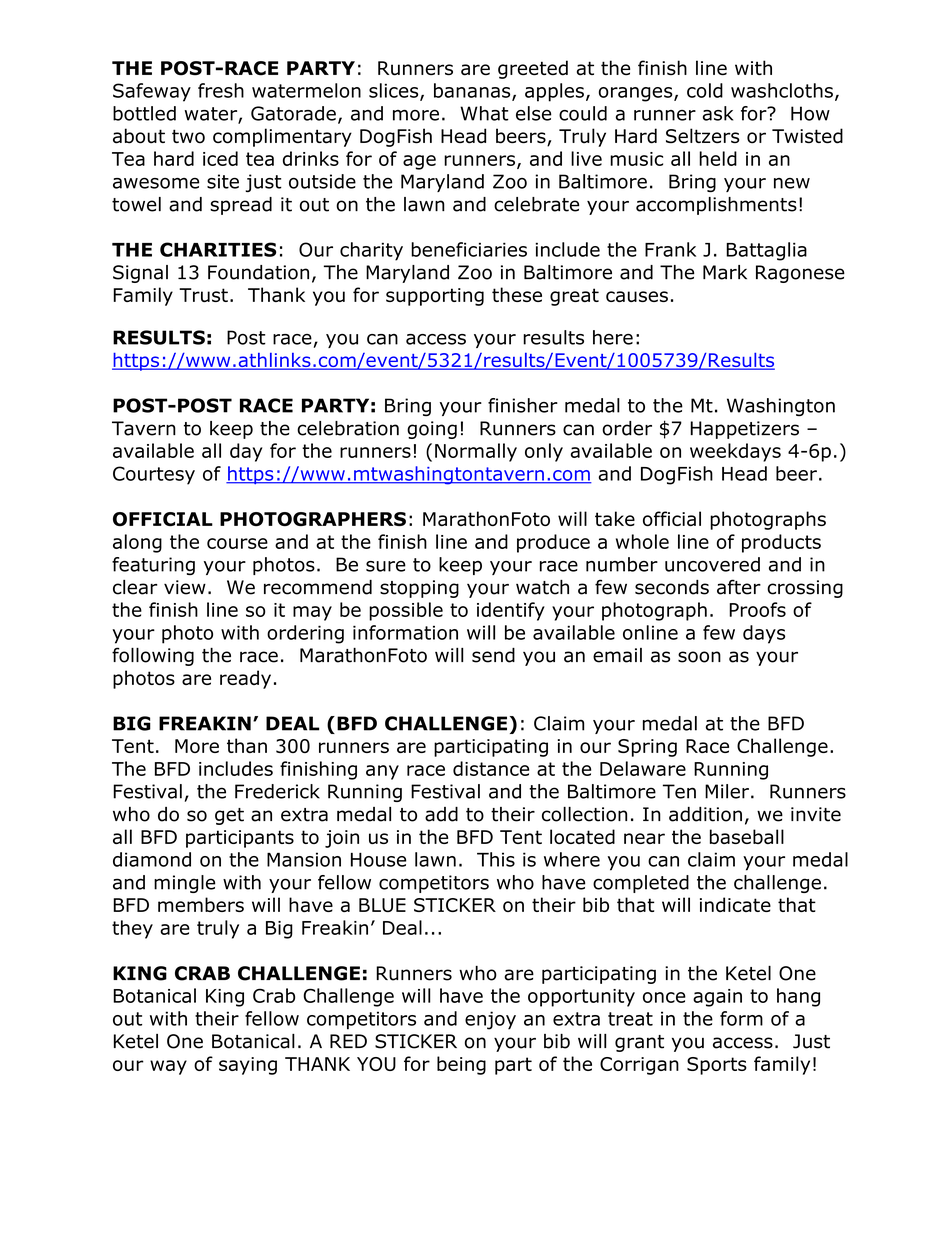 The image size is (952, 1233). Describe the element at coordinates (419, 589) in the image. I see `stopping` at that location.
